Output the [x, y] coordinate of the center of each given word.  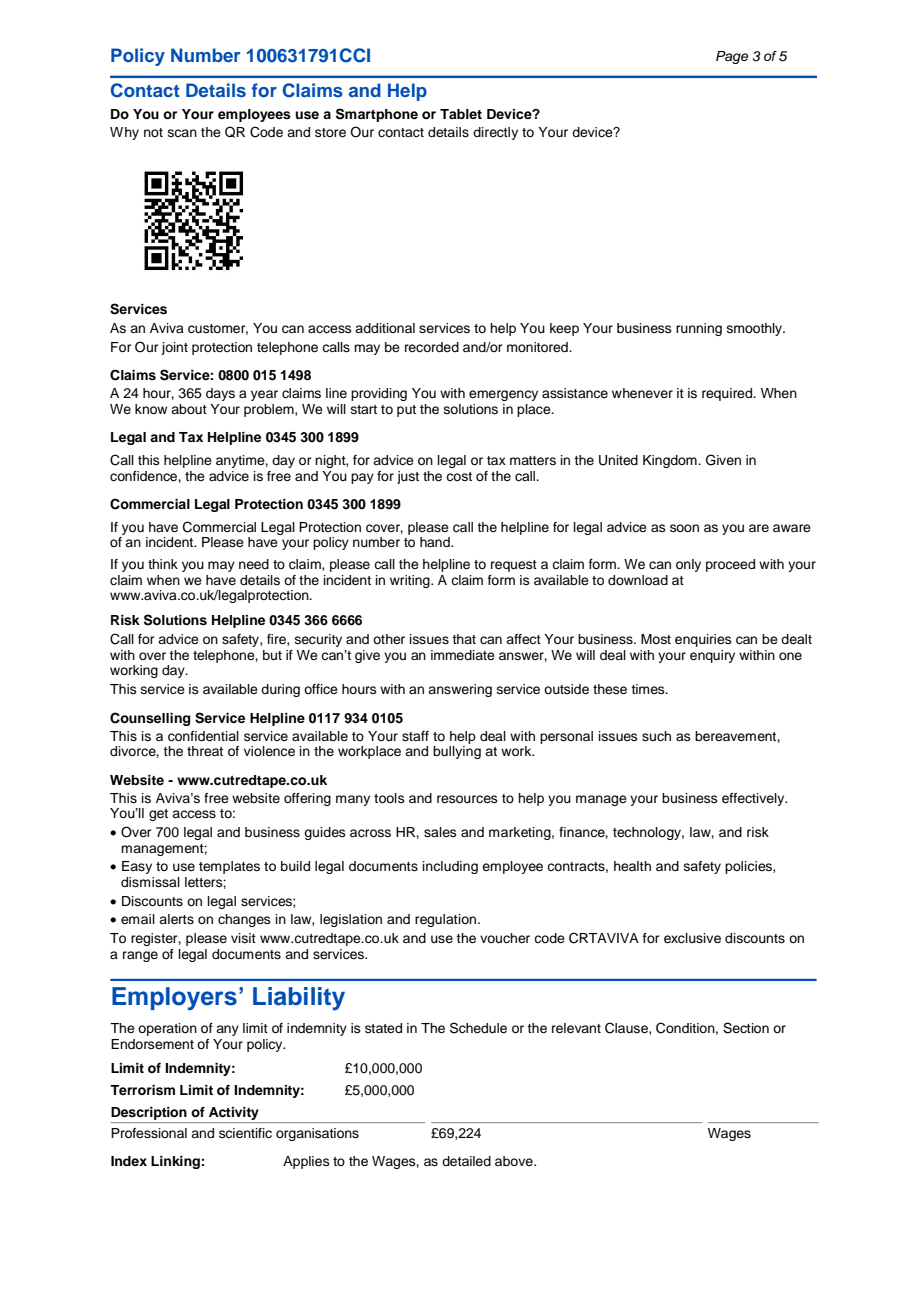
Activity [234, 1113]
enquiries [703, 640]
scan [182, 133]
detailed [466, 1161]
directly [495, 133]
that [464, 639]
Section [746, 1028]
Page [732, 57]
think [163, 564]
